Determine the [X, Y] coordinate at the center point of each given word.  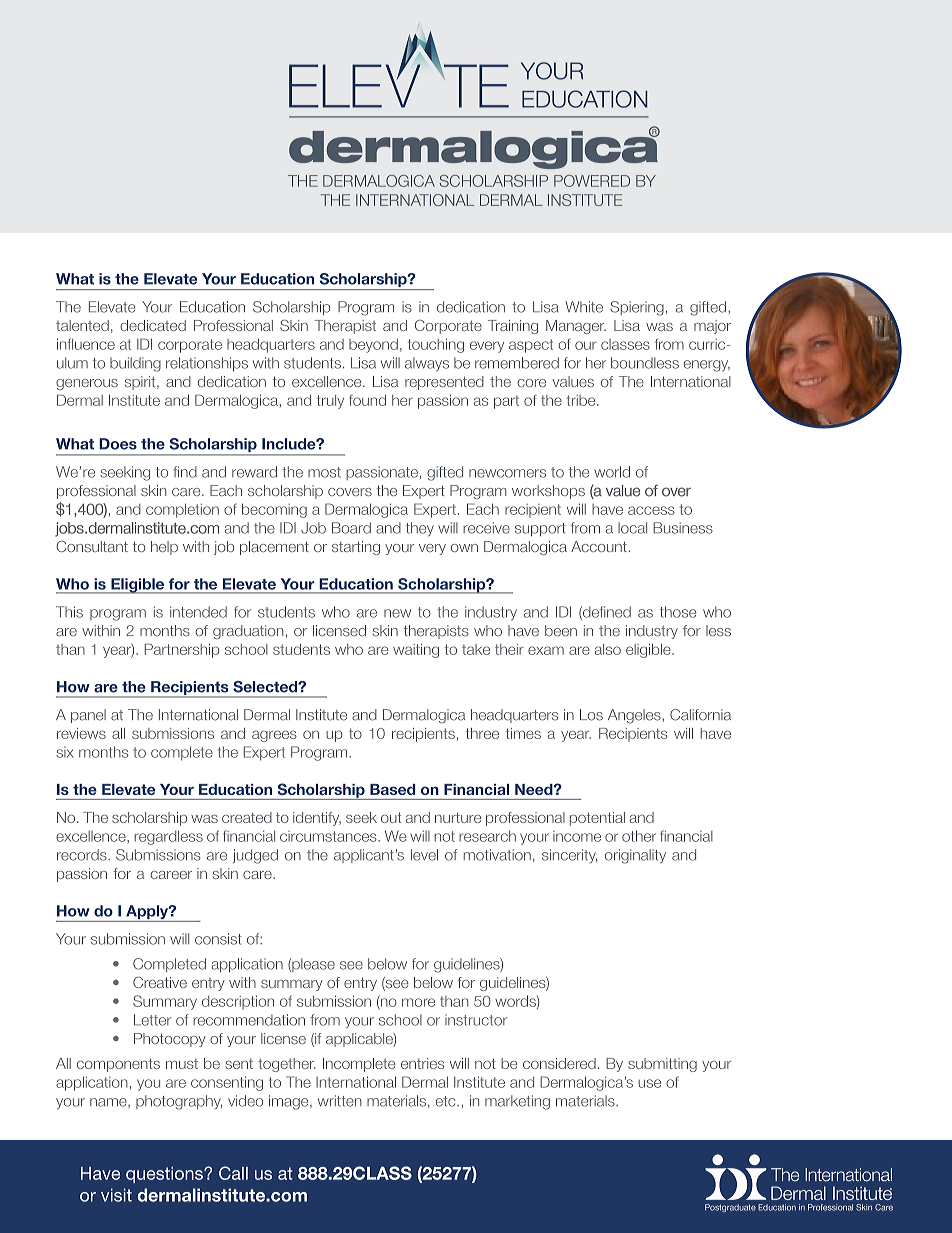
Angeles [635, 716]
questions [165, 1175]
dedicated [153, 325]
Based [392, 789]
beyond [373, 346]
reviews [81, 733]
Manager [576, 327]
